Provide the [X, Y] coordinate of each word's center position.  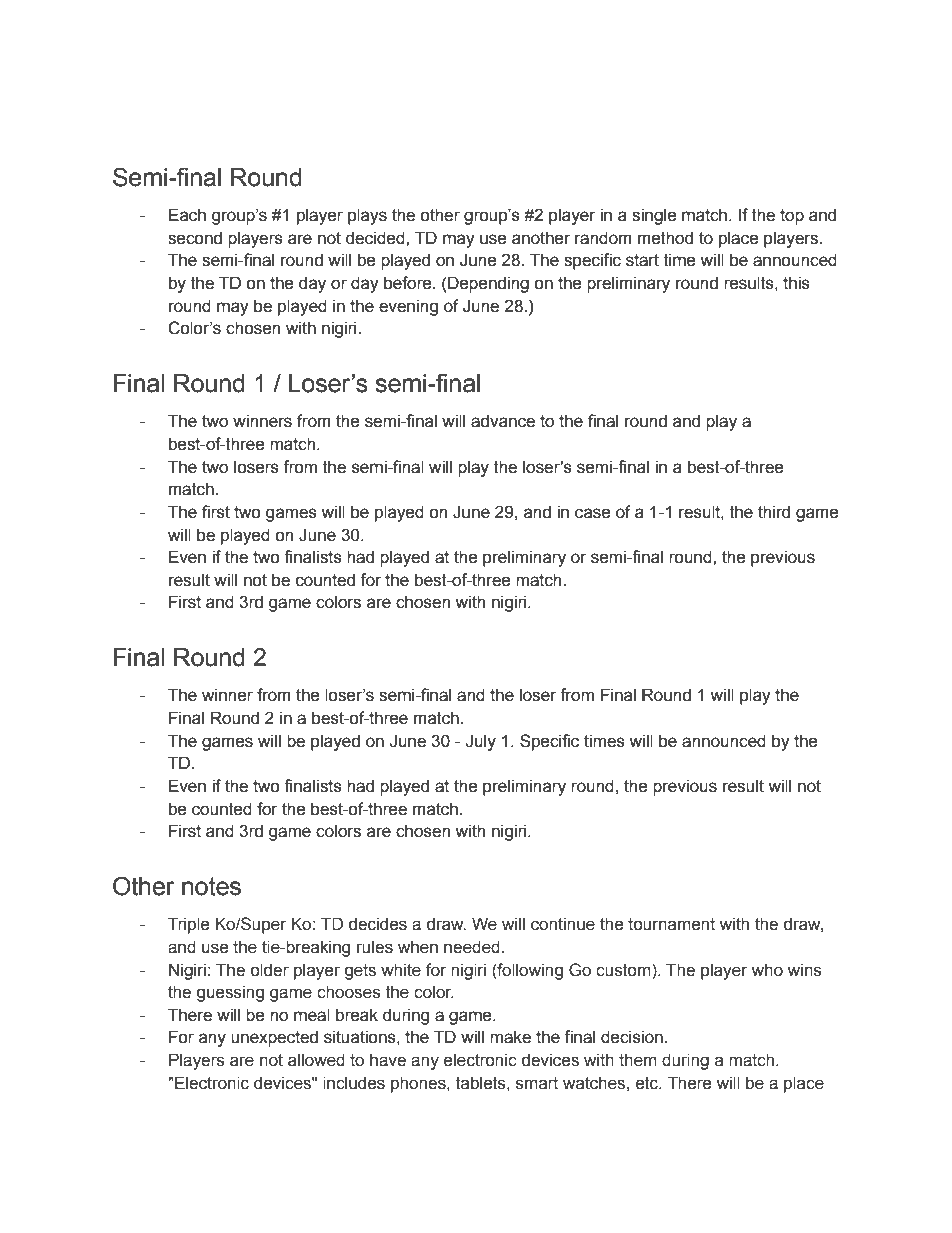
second [195, 238]
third [774, 512]
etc [648, 1083]
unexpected [274, 1038]
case [593, 513]
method [665, 238]
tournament [671, 924]
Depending [488, 284]
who [767, 970]
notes [211, 886]
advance [503, 421]
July [480, 742]
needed [472, 947]
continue [563, 924]
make [510, 1037]
